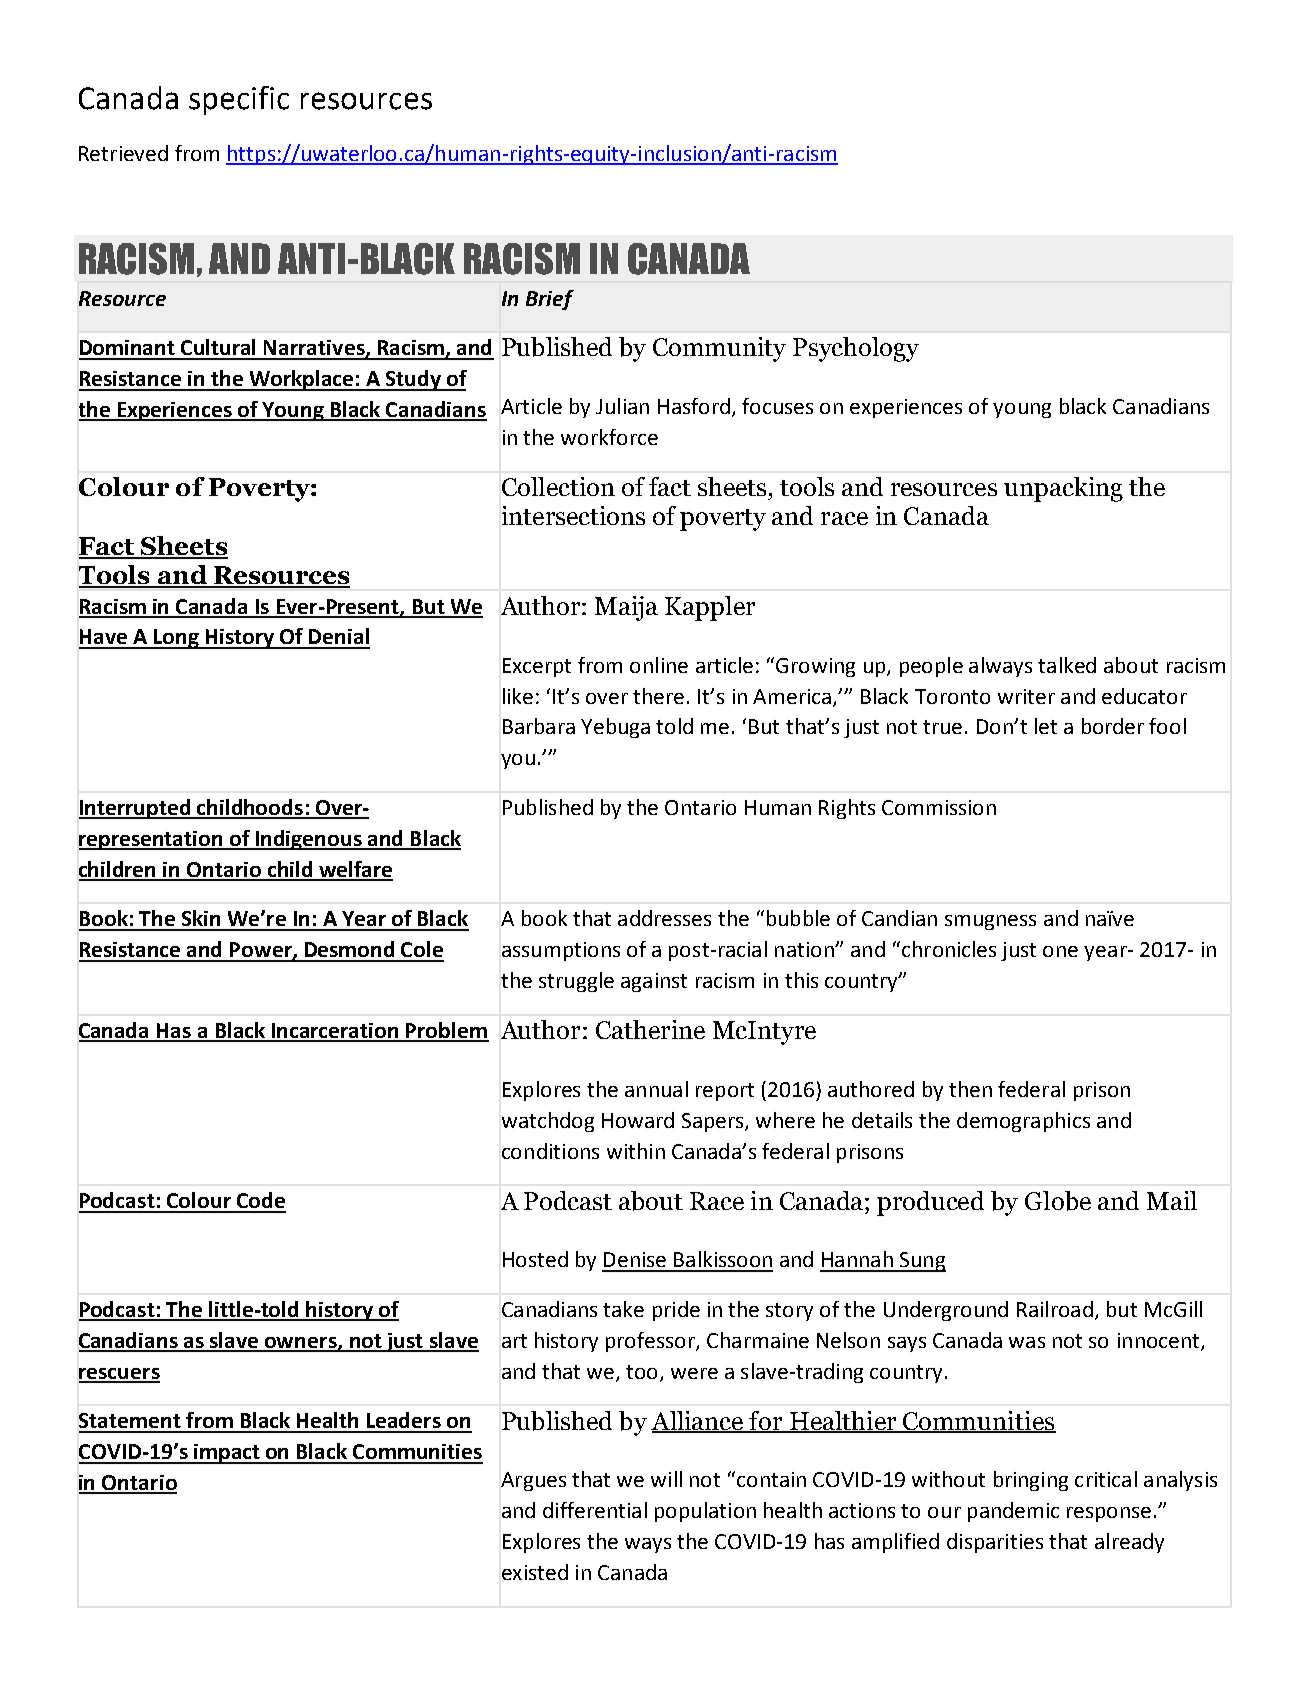  Describe the element at coordinates (550, 1151) in the screenshot. I see `conditions` at that location.
